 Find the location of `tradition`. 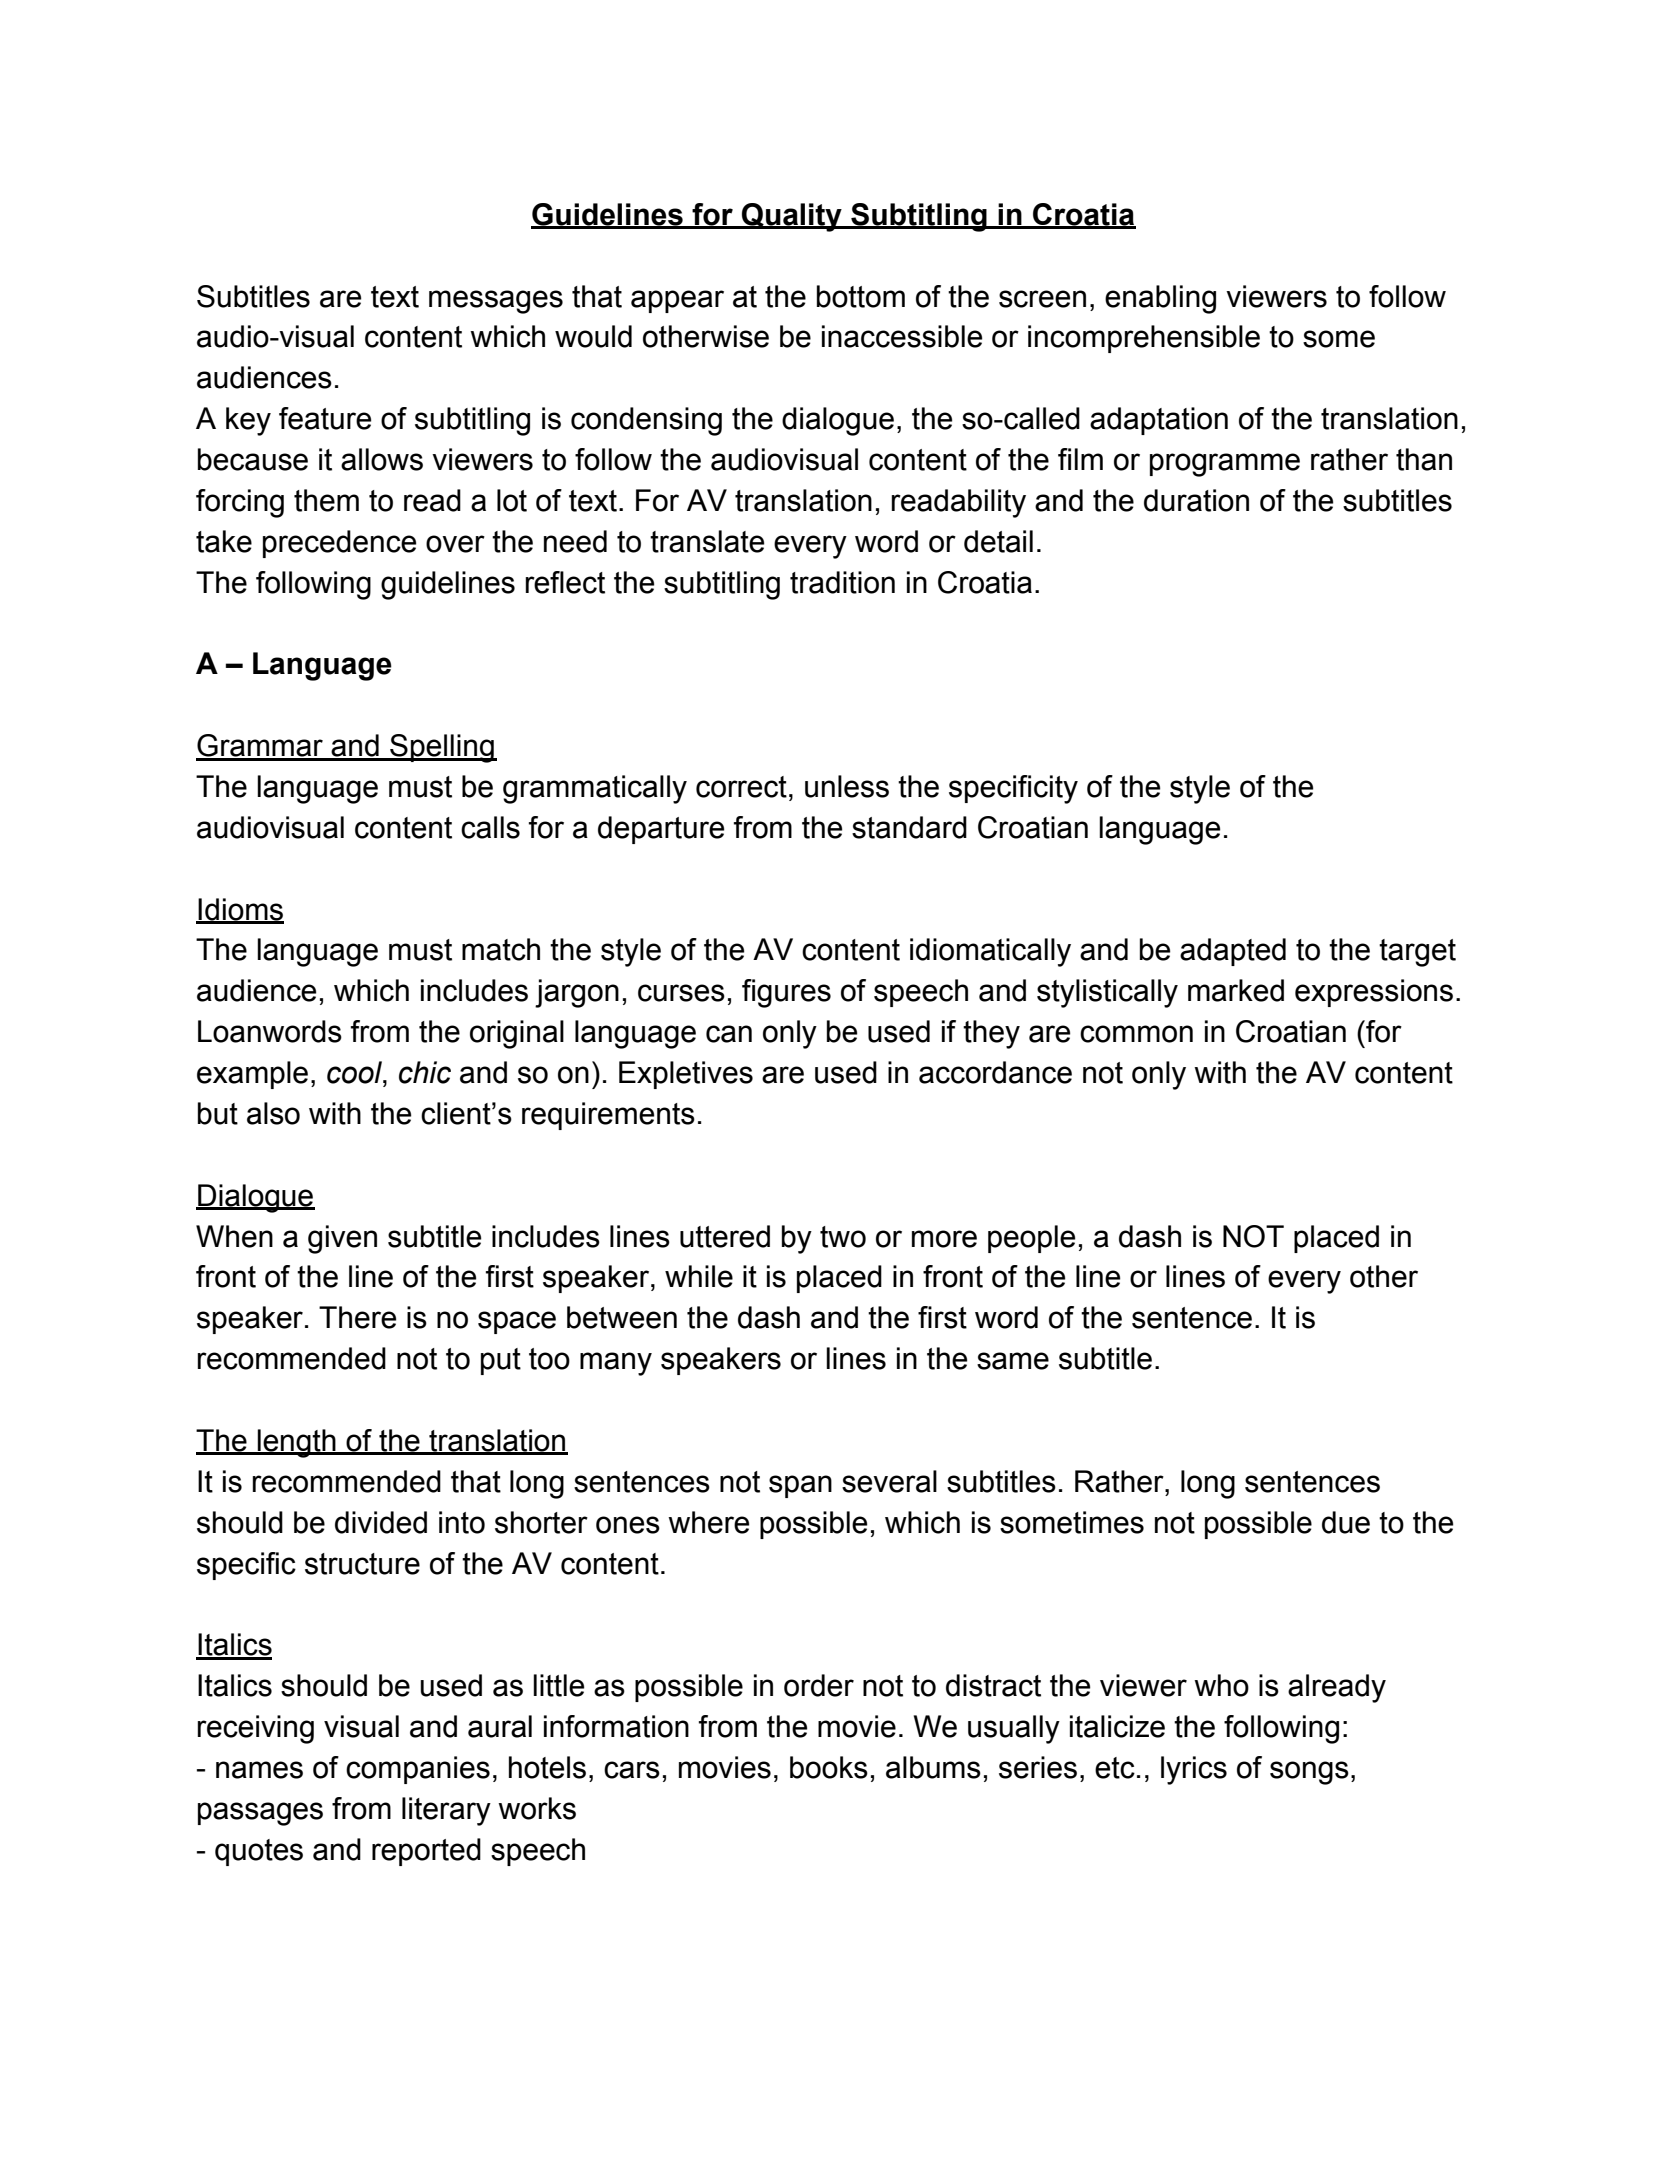

tradition is located at coordinates (842, 582).
